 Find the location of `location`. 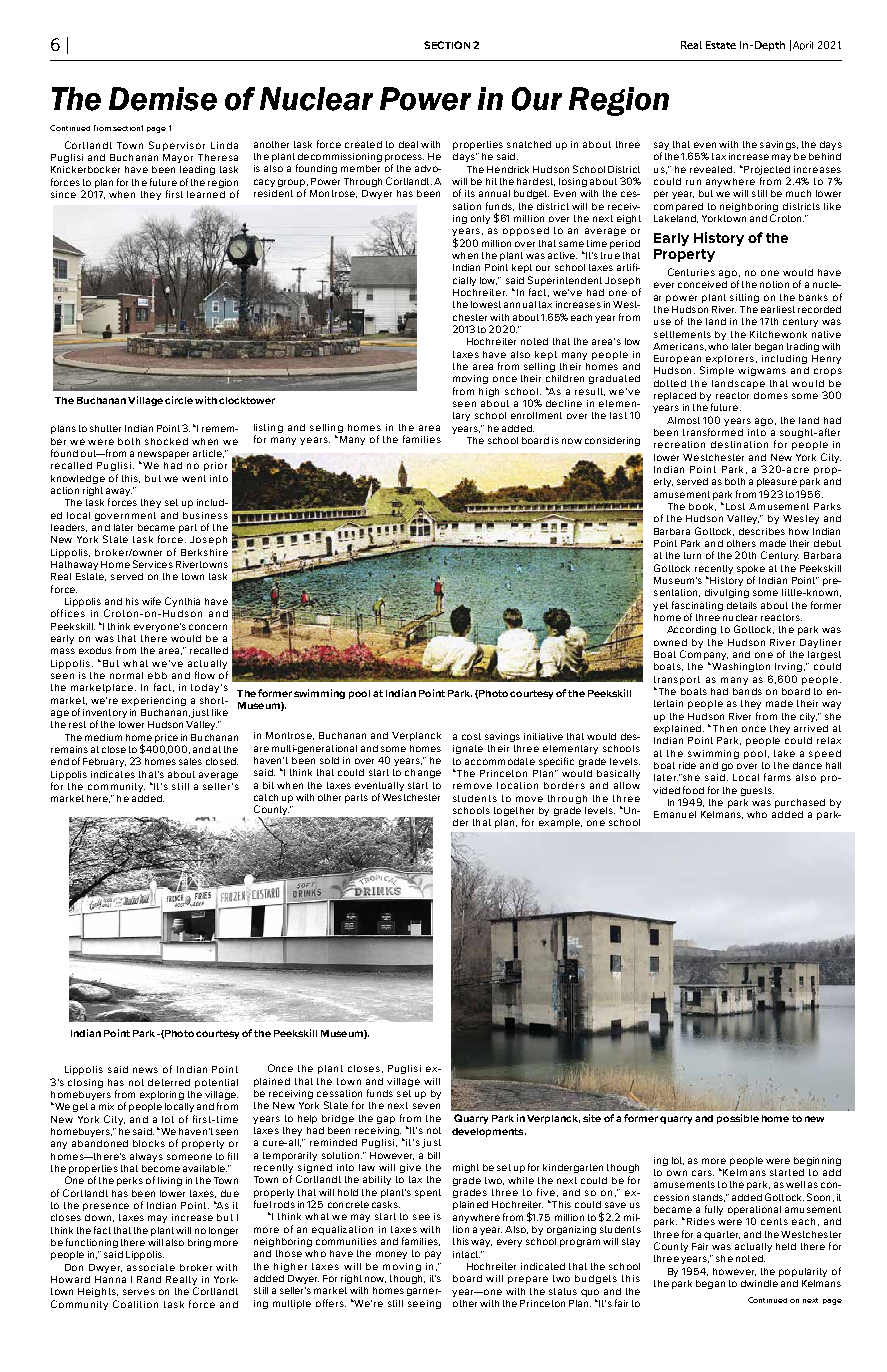

location is located at coordinates (517, 785).
